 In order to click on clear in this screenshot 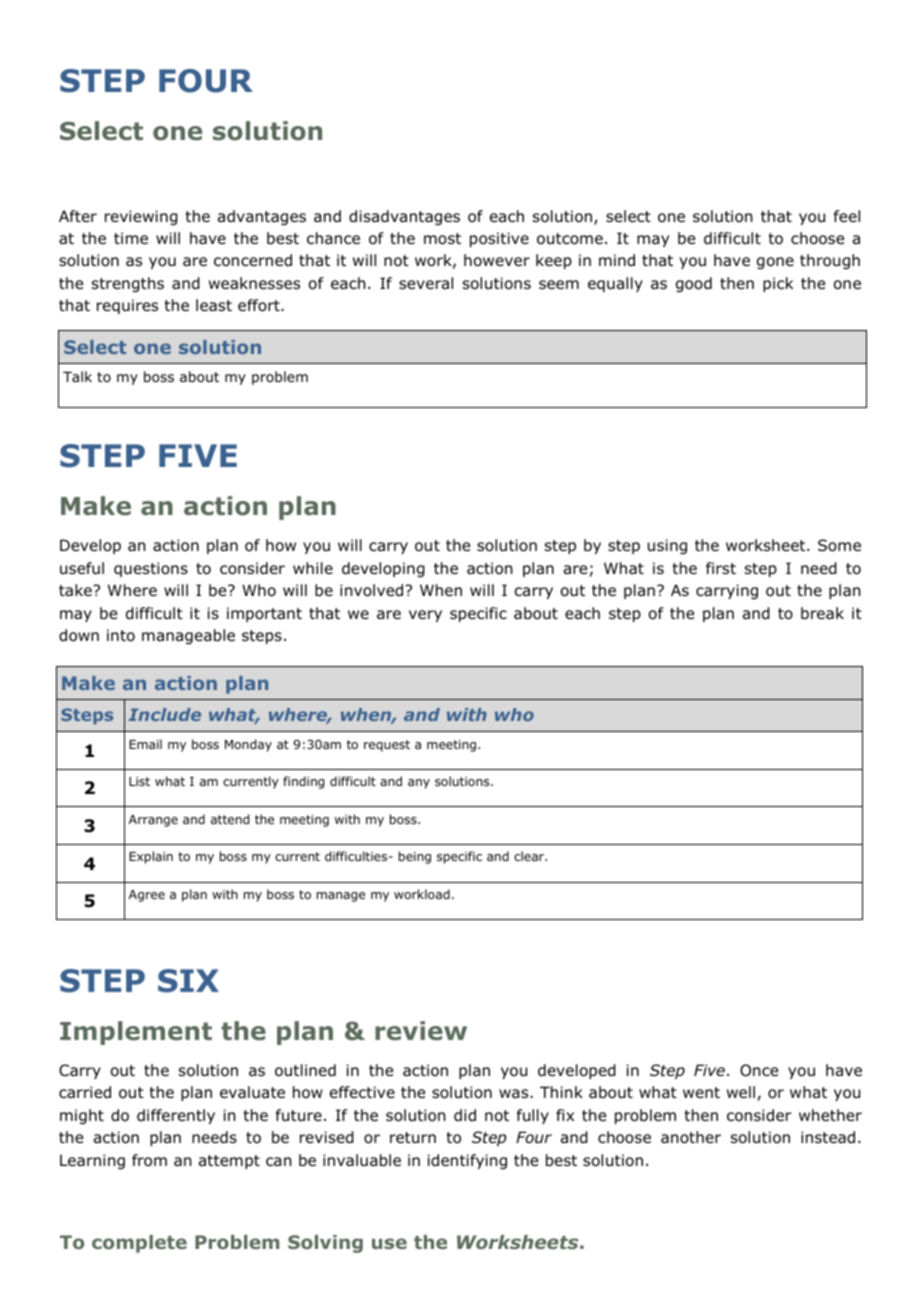, I will do `click(530, 856)`.
